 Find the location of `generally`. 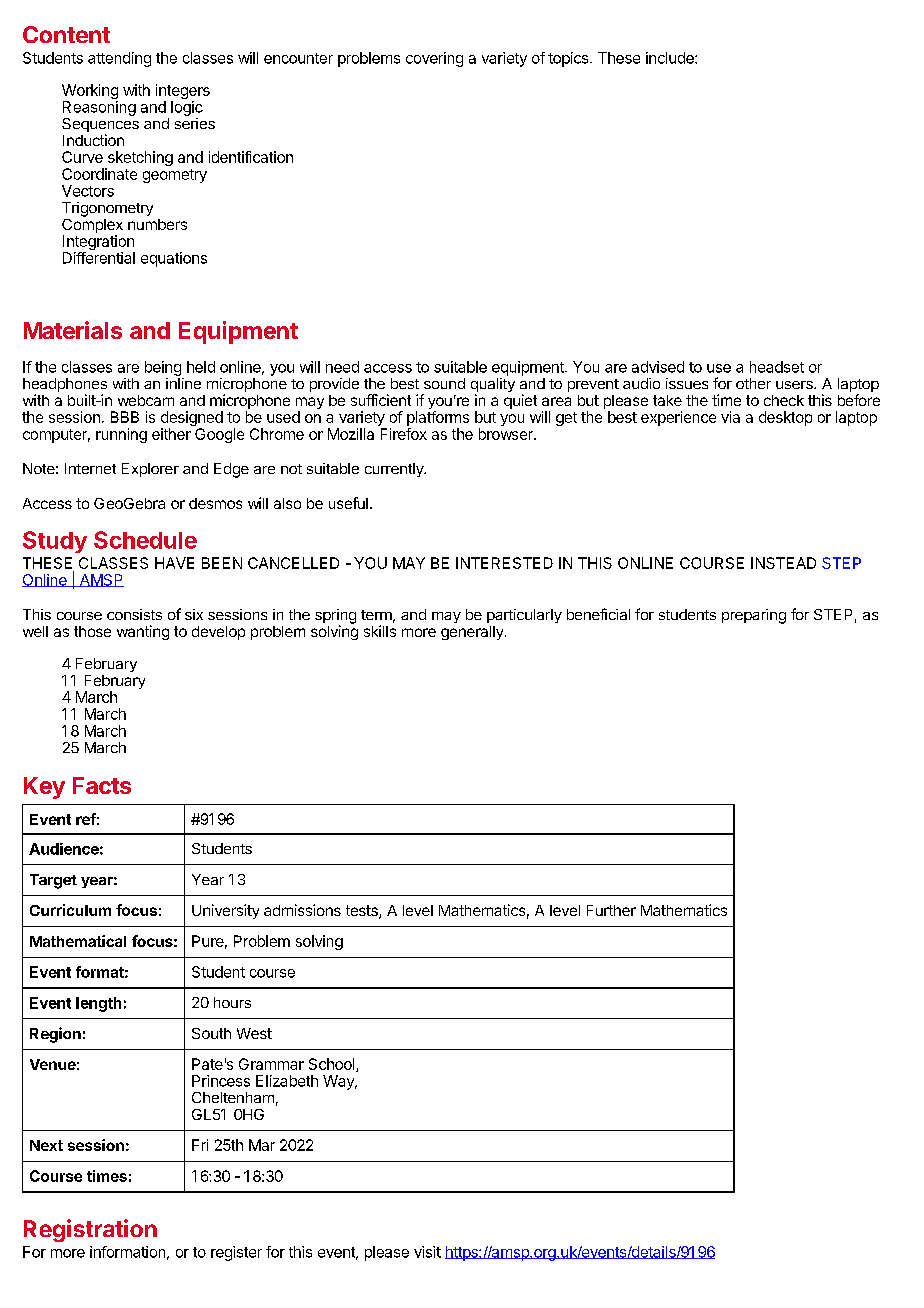

generally is located at coordinates (473, 633).
